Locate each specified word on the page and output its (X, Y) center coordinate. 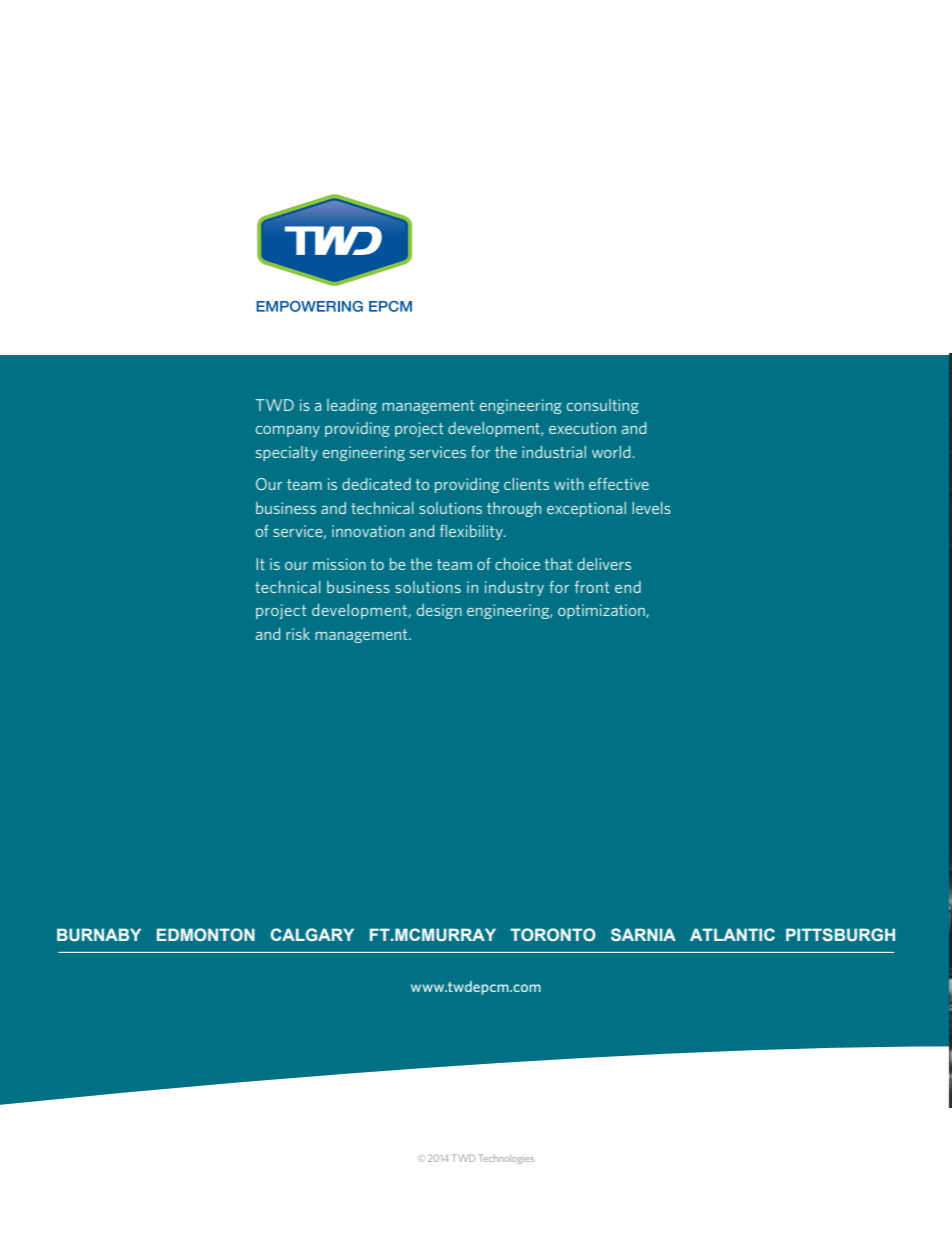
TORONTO (553, 934)
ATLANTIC (732, 934)
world (611, 452)
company (288, 431)
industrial (554, 452)
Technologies (506, 1159)
